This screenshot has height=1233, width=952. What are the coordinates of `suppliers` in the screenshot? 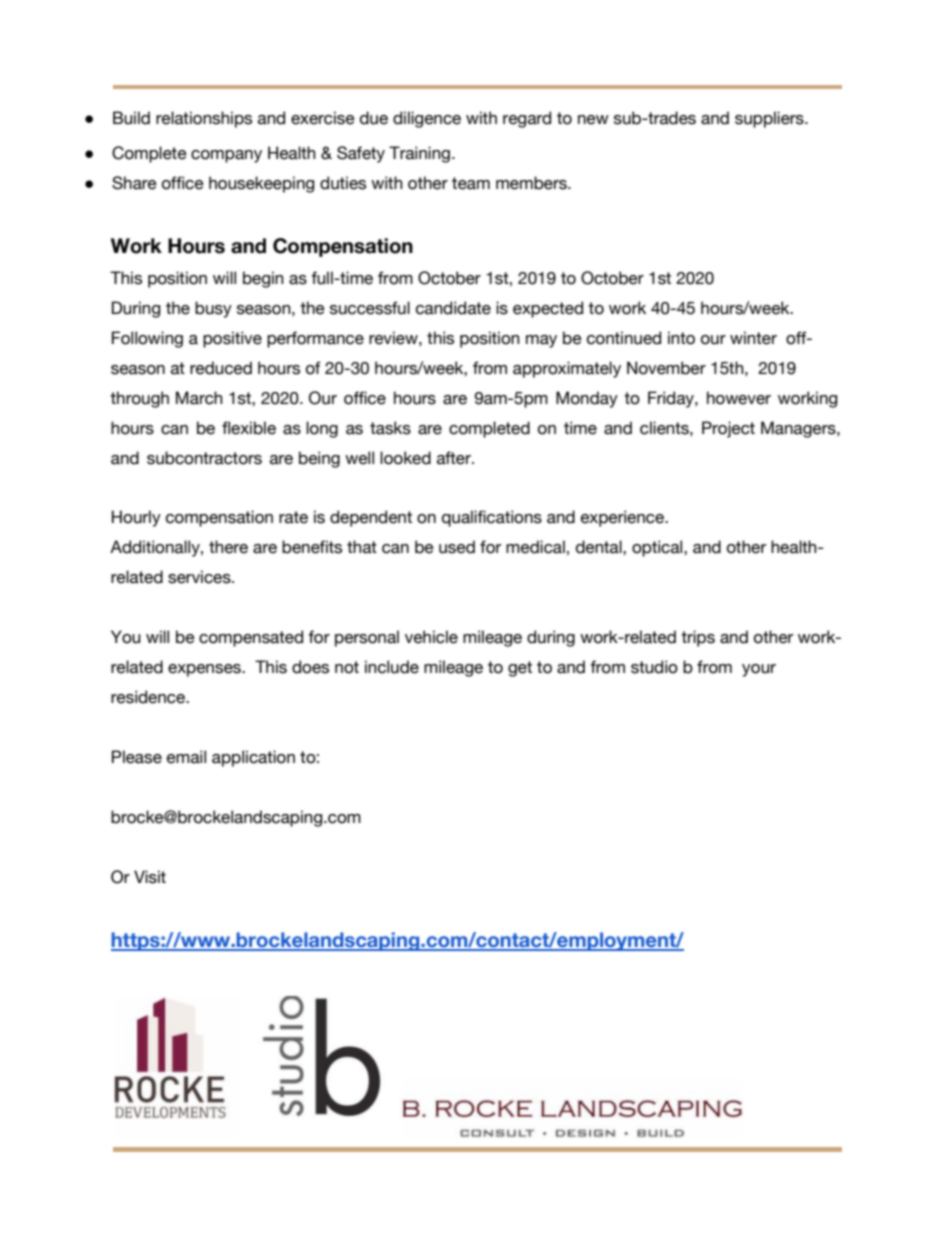 It's located at (770, 119).
